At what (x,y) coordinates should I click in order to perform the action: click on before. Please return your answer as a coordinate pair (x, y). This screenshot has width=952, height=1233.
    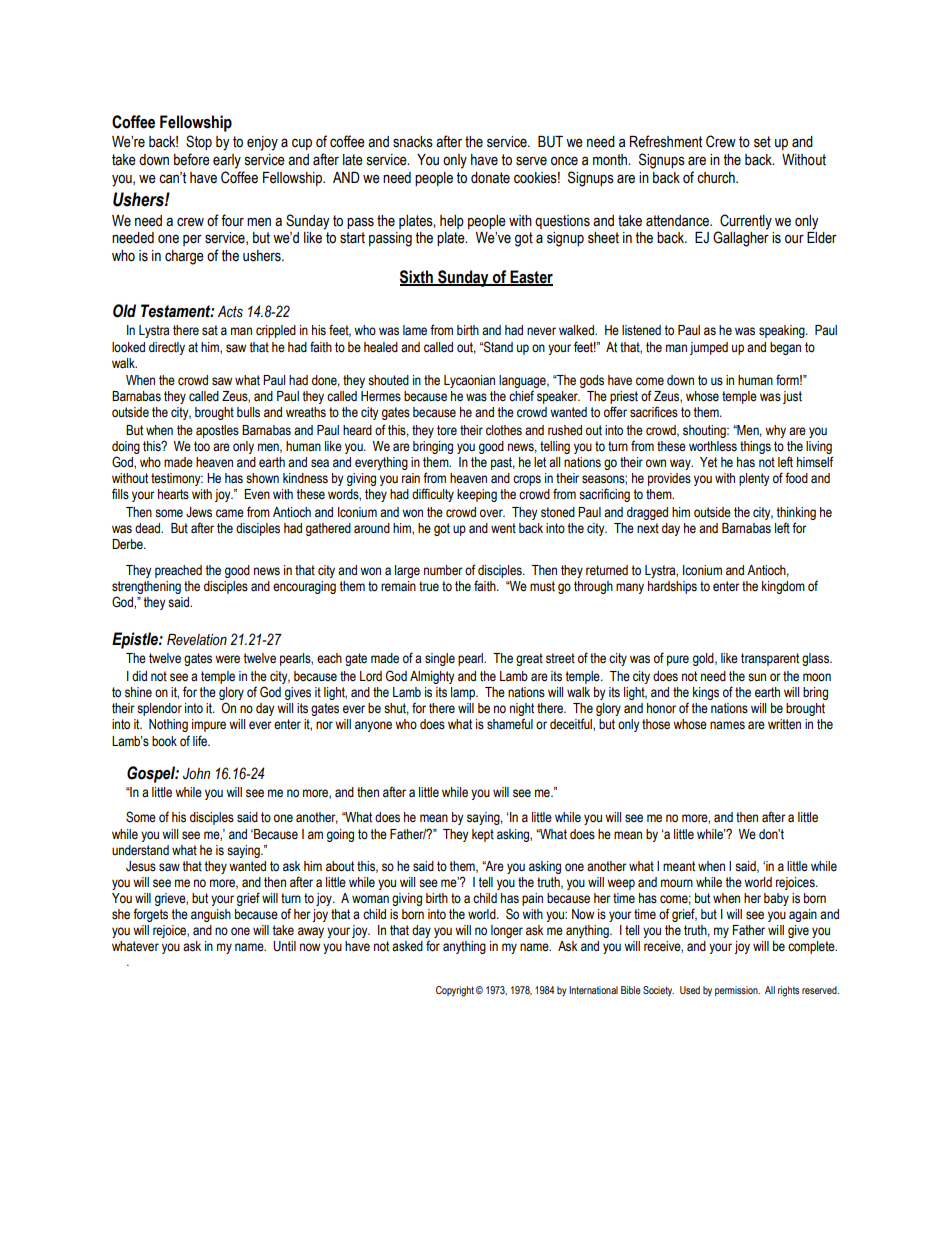
    Looking at the image, I should click on (192, 159).
